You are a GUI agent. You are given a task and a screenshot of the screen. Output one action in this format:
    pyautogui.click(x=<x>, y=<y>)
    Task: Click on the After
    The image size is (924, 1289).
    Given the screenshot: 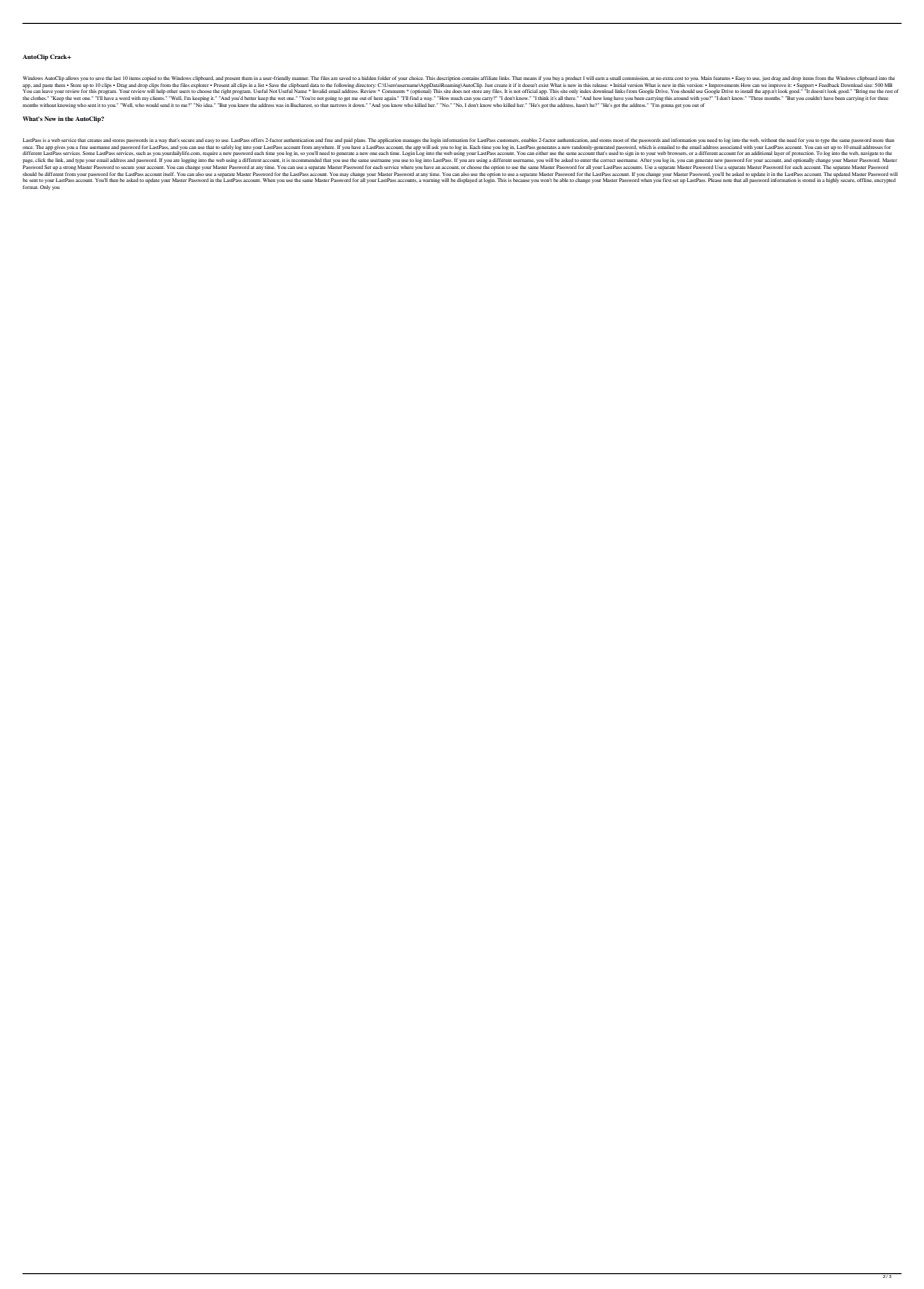 What is the action you would take?
    pyautogui.click(x=646, y=160)
